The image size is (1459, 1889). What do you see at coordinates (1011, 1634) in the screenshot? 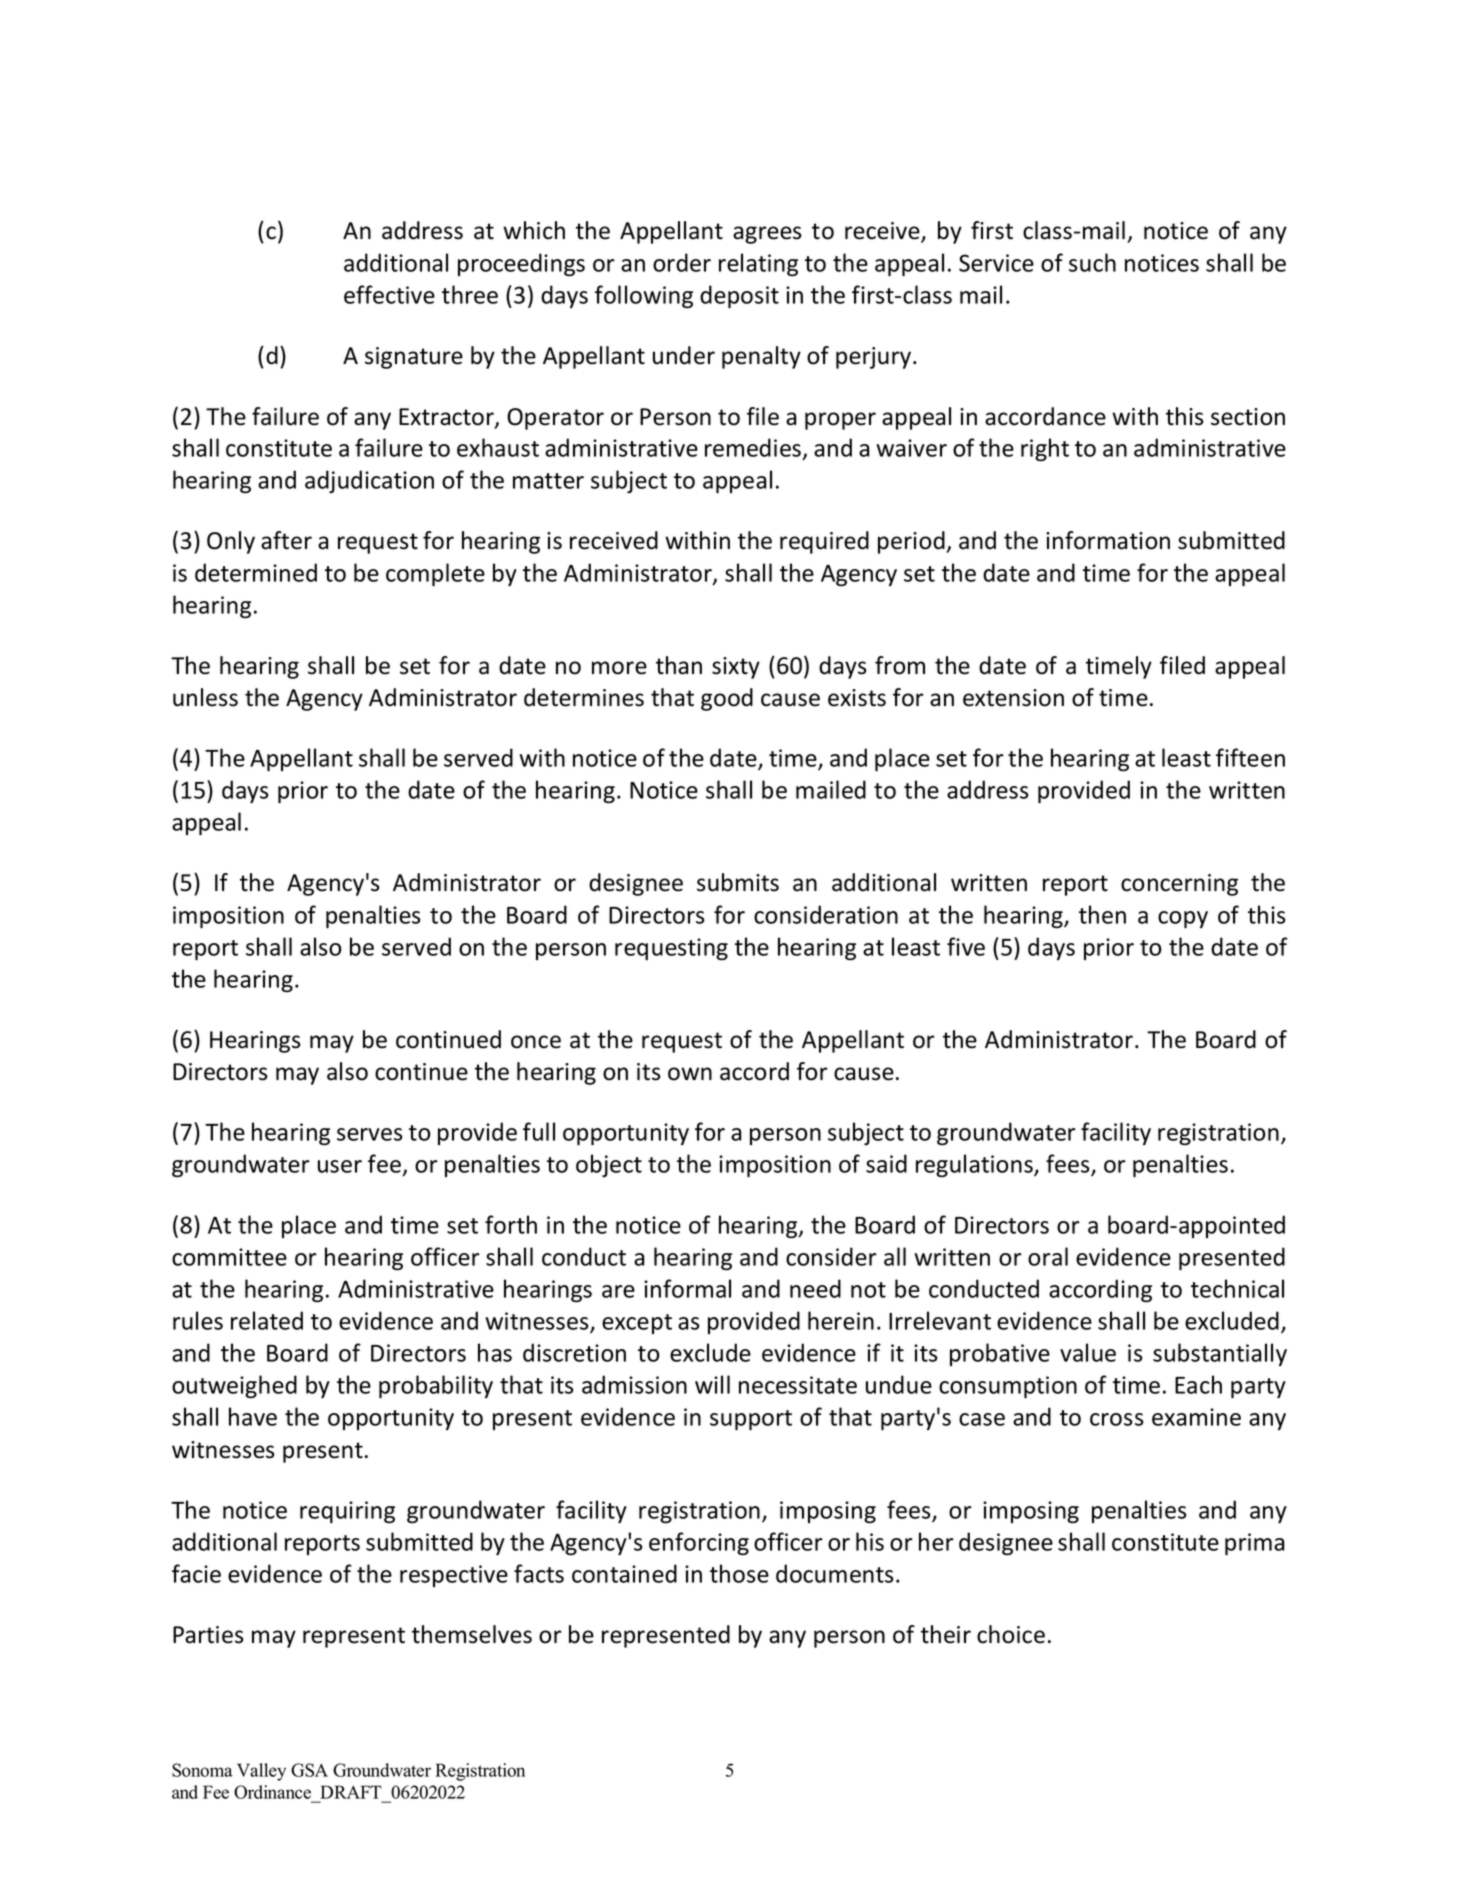
I see `choice` at bounding box center [1011, 1634].
